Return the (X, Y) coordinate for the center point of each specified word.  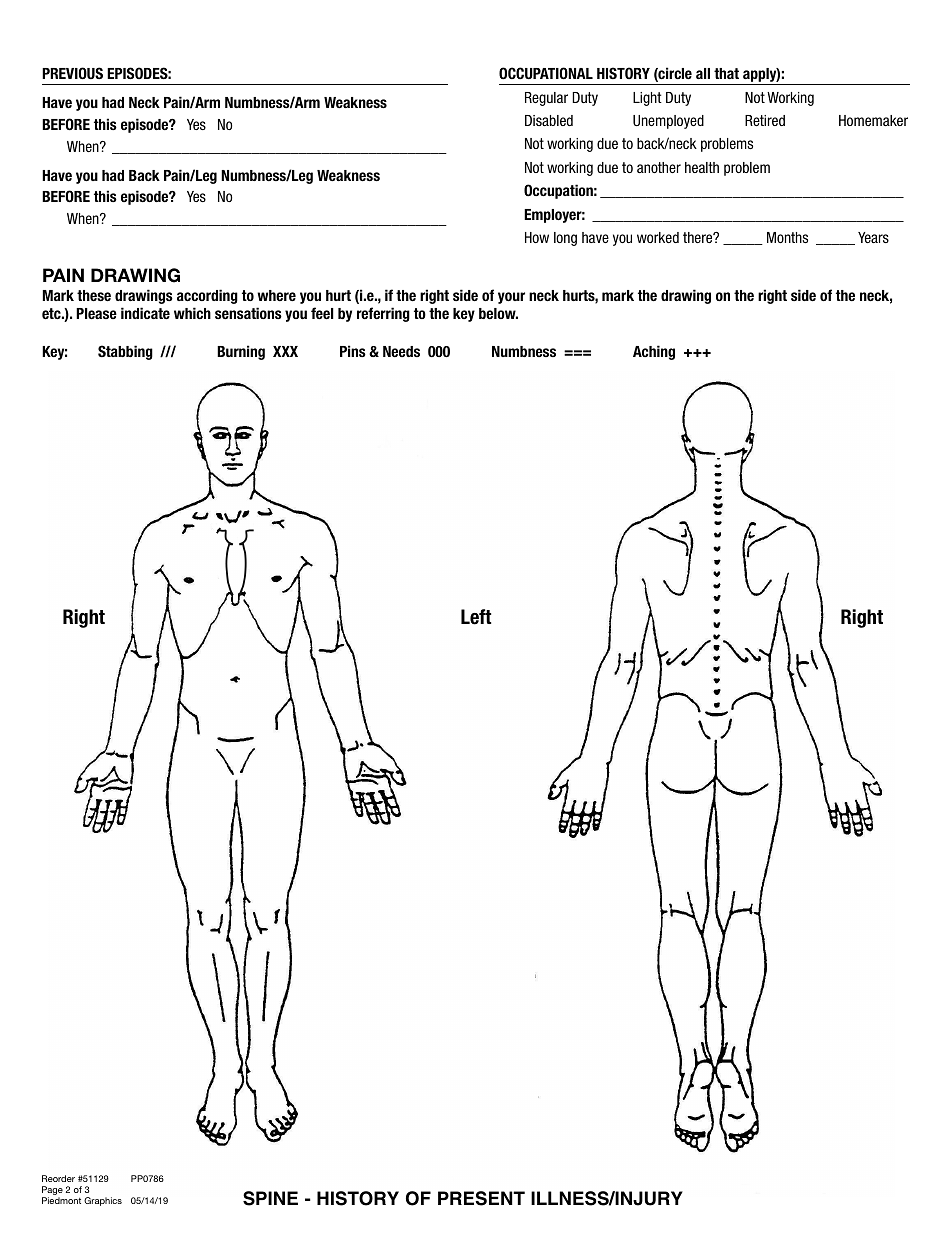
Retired (765, 120)
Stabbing (125, 352)
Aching (654, 352)
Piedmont (61, 1200)
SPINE (270, 1198)
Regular (546, 99)
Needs (401, 351)
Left (476, 617)
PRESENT (481, 1198)
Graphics (103, 1201)
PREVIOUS (72, 73)
